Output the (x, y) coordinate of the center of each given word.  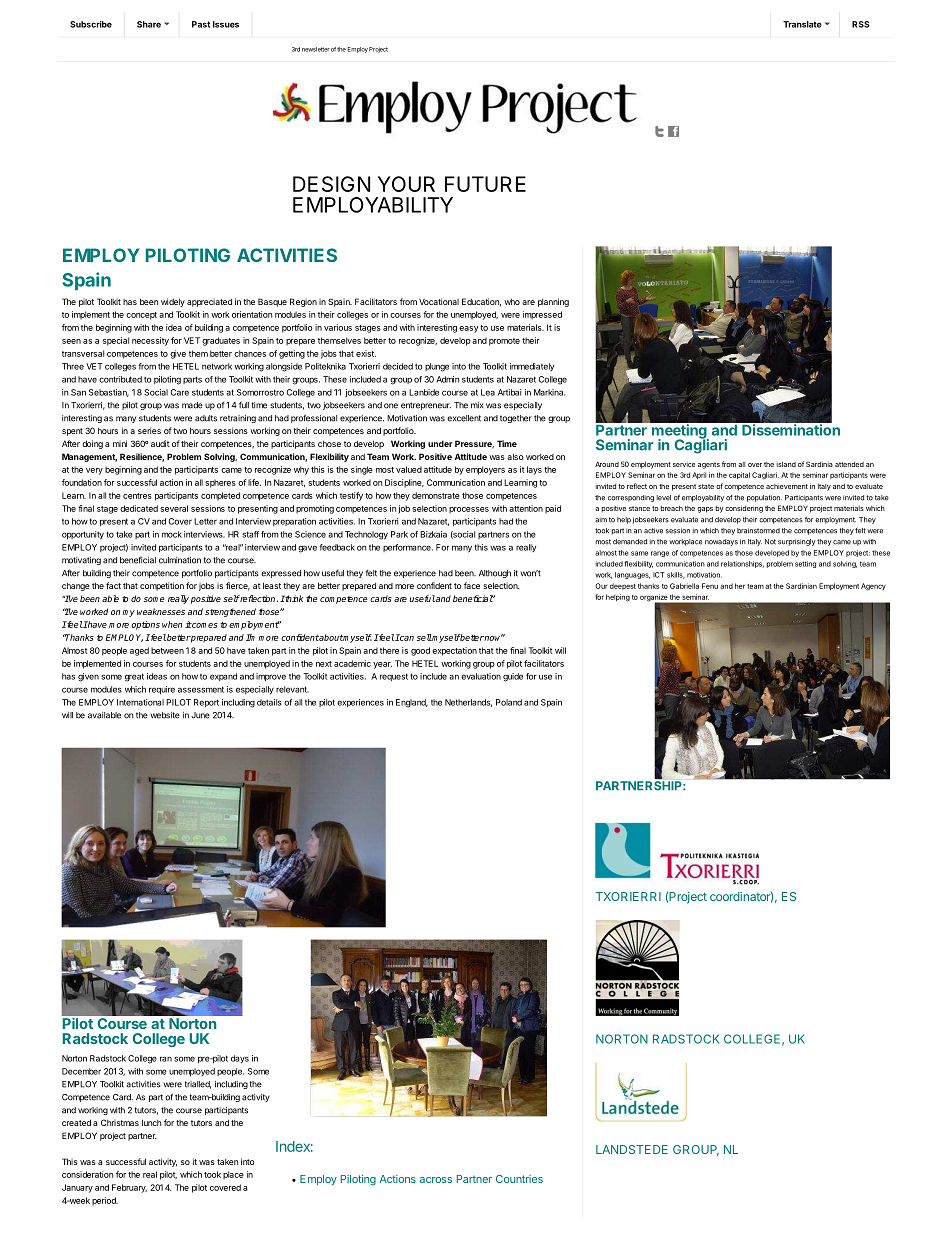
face (472, 585)
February (129, 1188)
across (436, 1180)
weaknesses (161, 611)
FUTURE (485, 184)
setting (805, 564)
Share (149, 24)
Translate (802, 24)
